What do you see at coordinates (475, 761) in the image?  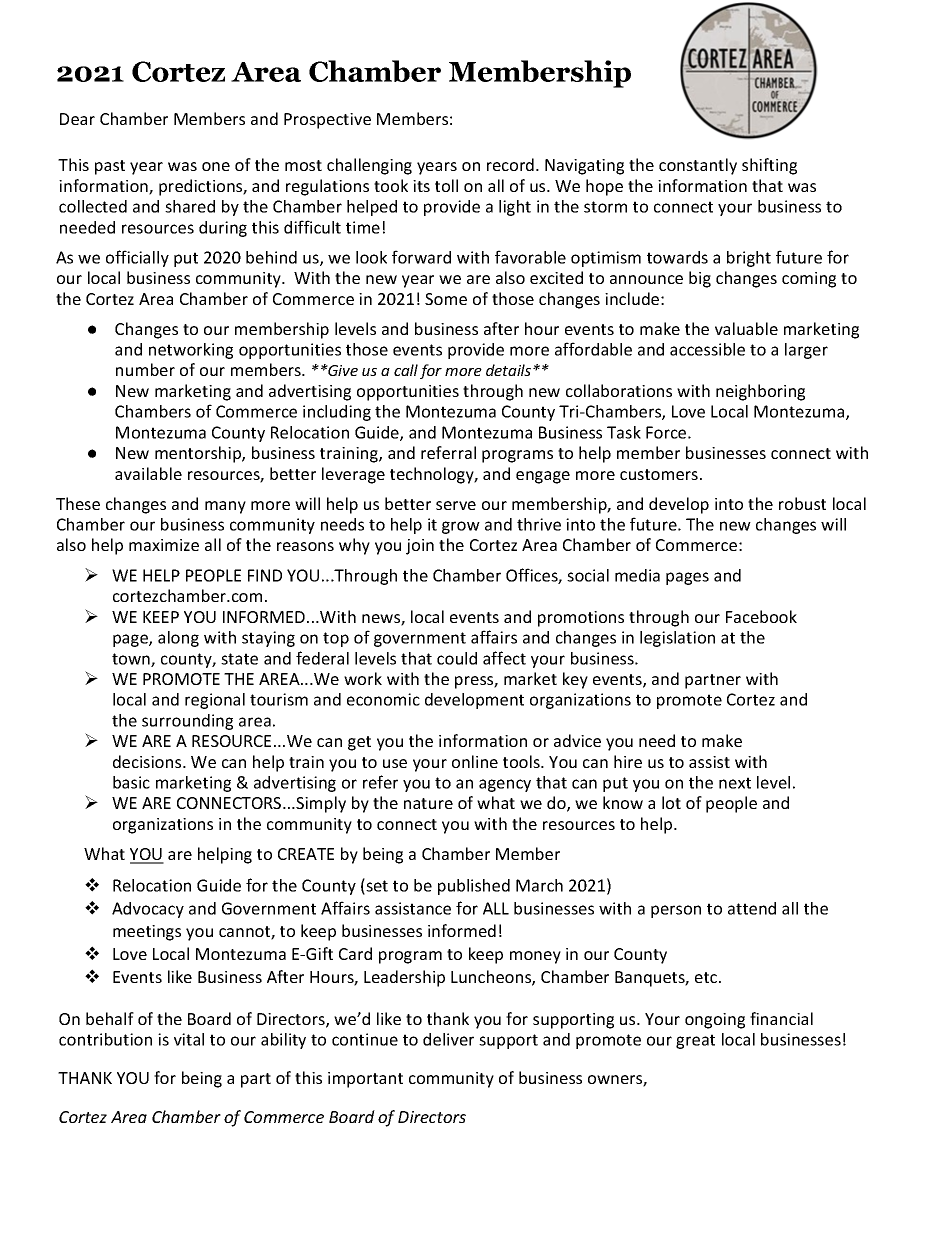 I see `online` at bounding box center [475, 761].
